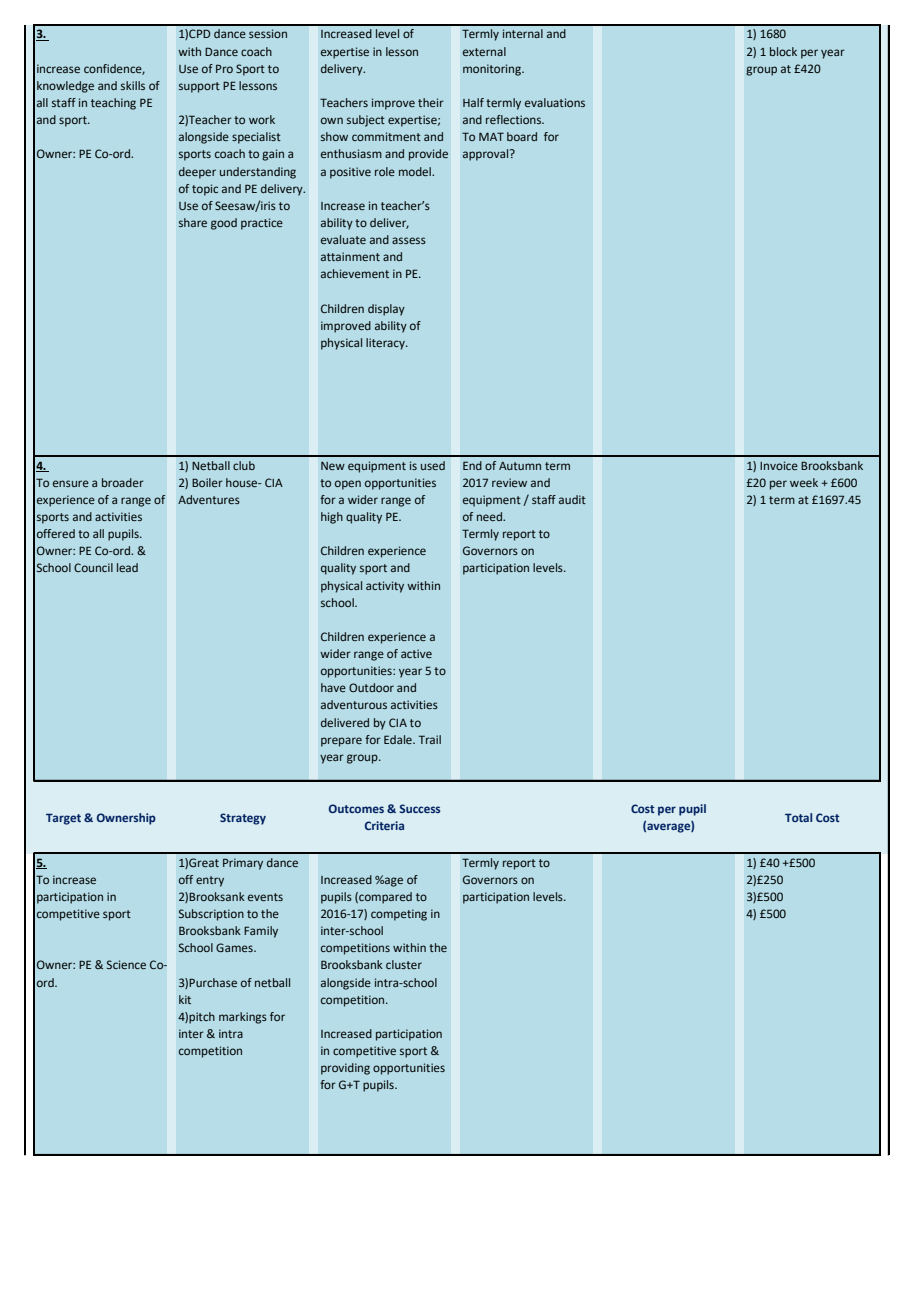 The image size is (924, 1308). I want to click on external, so click(484, 51).
